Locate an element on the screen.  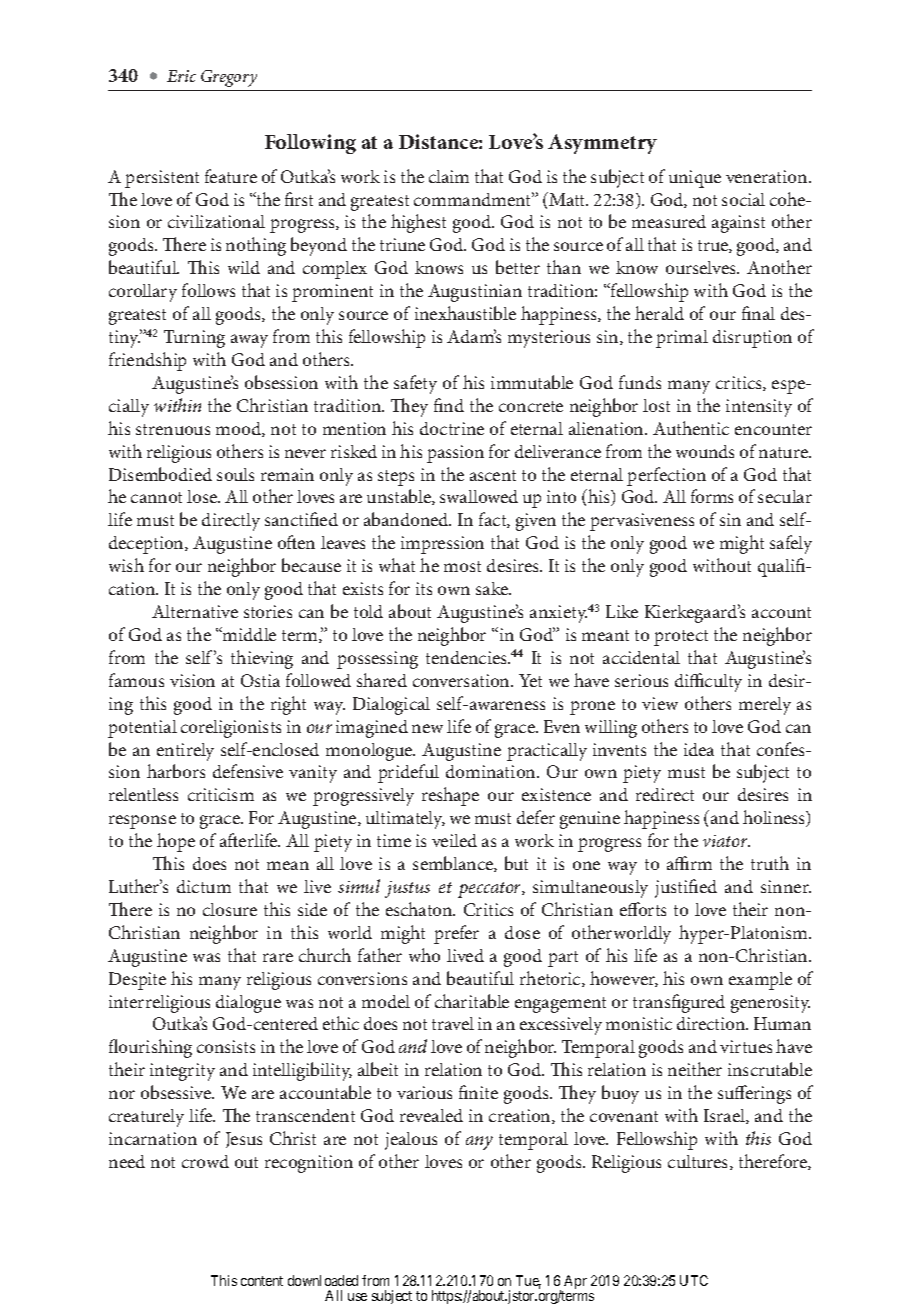
unique is located at coordinates (695, 179).
